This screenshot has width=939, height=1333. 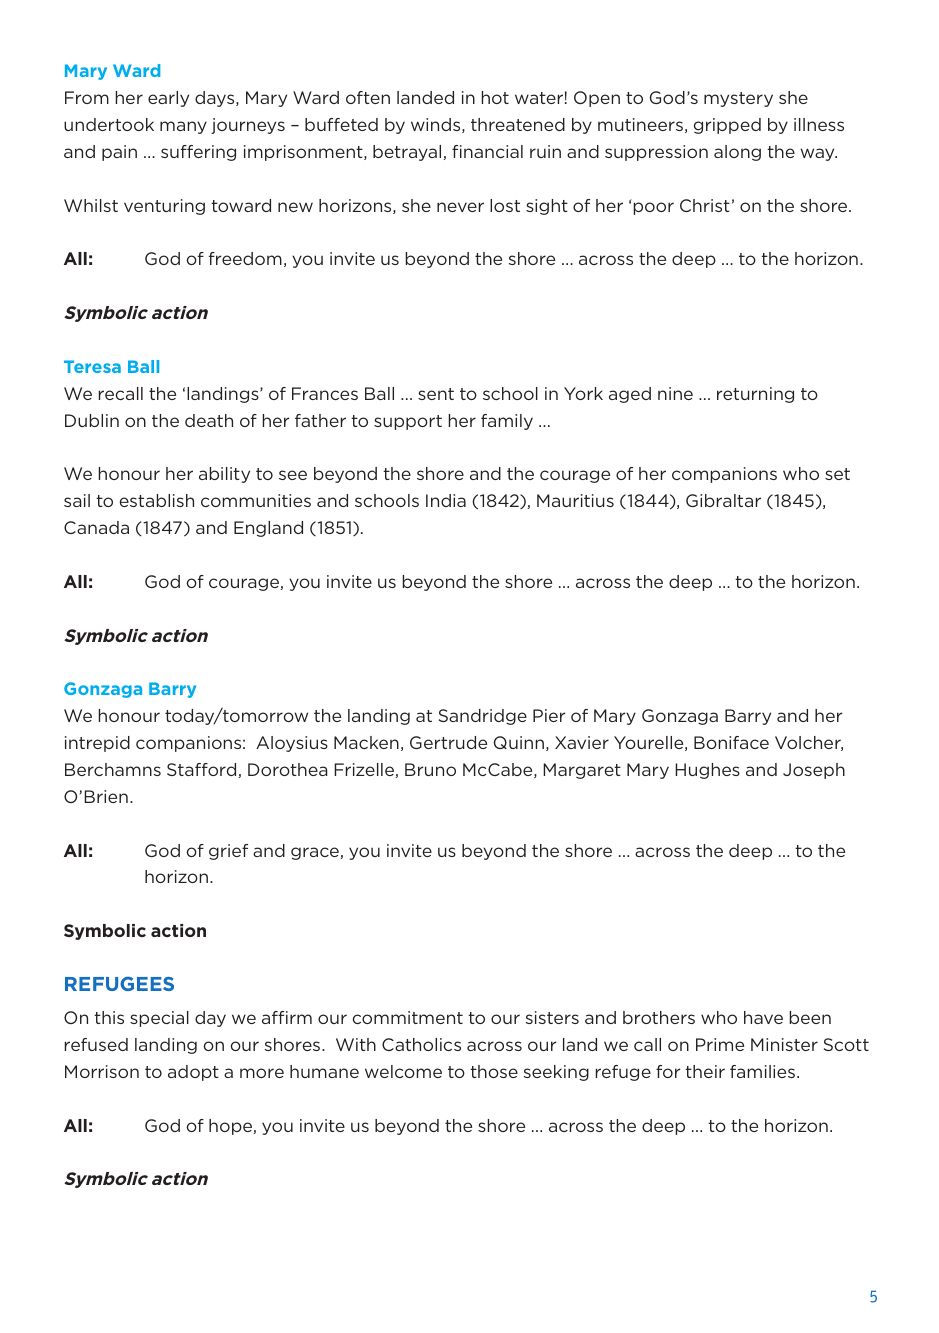 I want to click on special, so click(x=159, y=1019).
